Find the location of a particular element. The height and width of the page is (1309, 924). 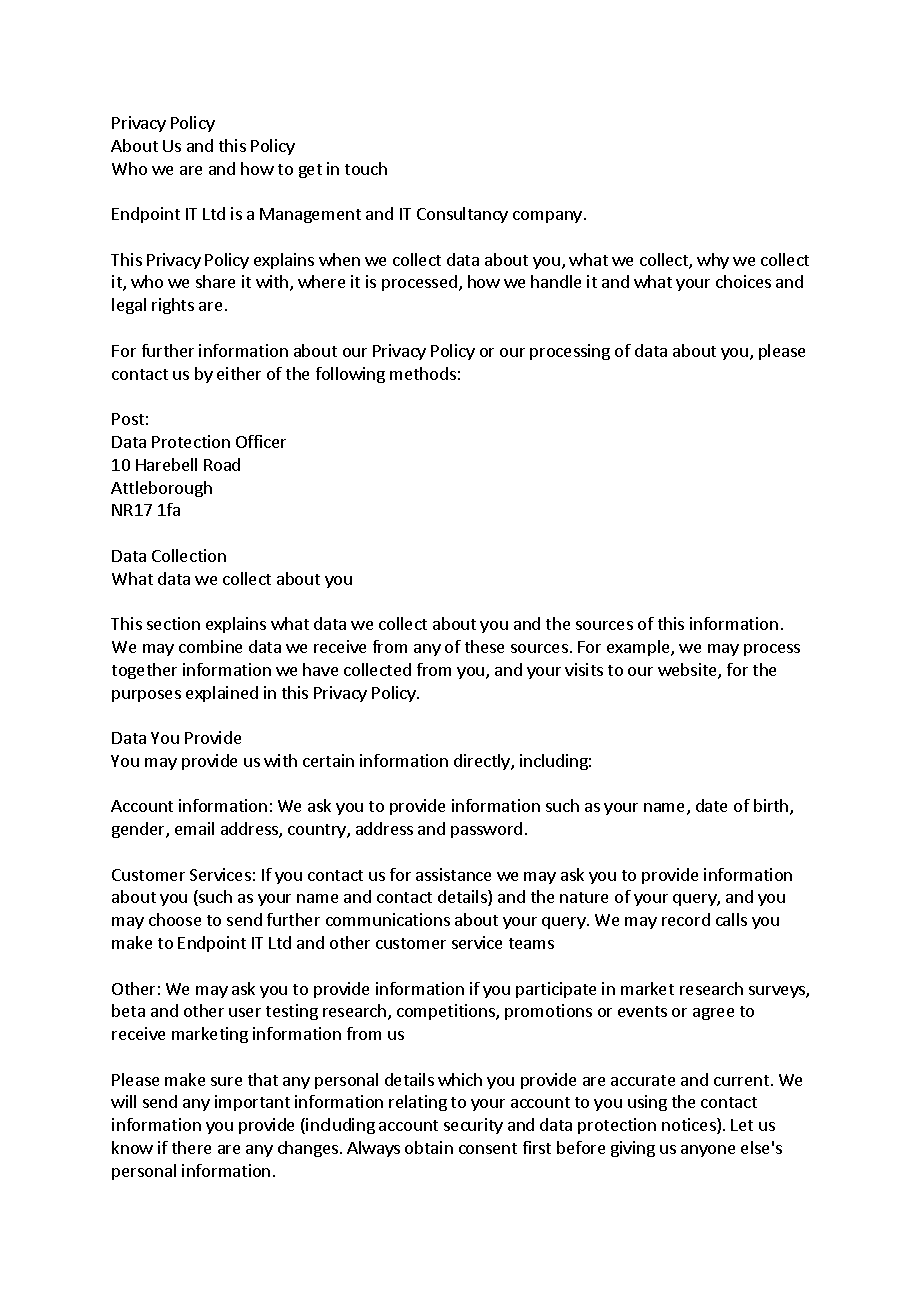

there is located at coordinates (191, 1147).
